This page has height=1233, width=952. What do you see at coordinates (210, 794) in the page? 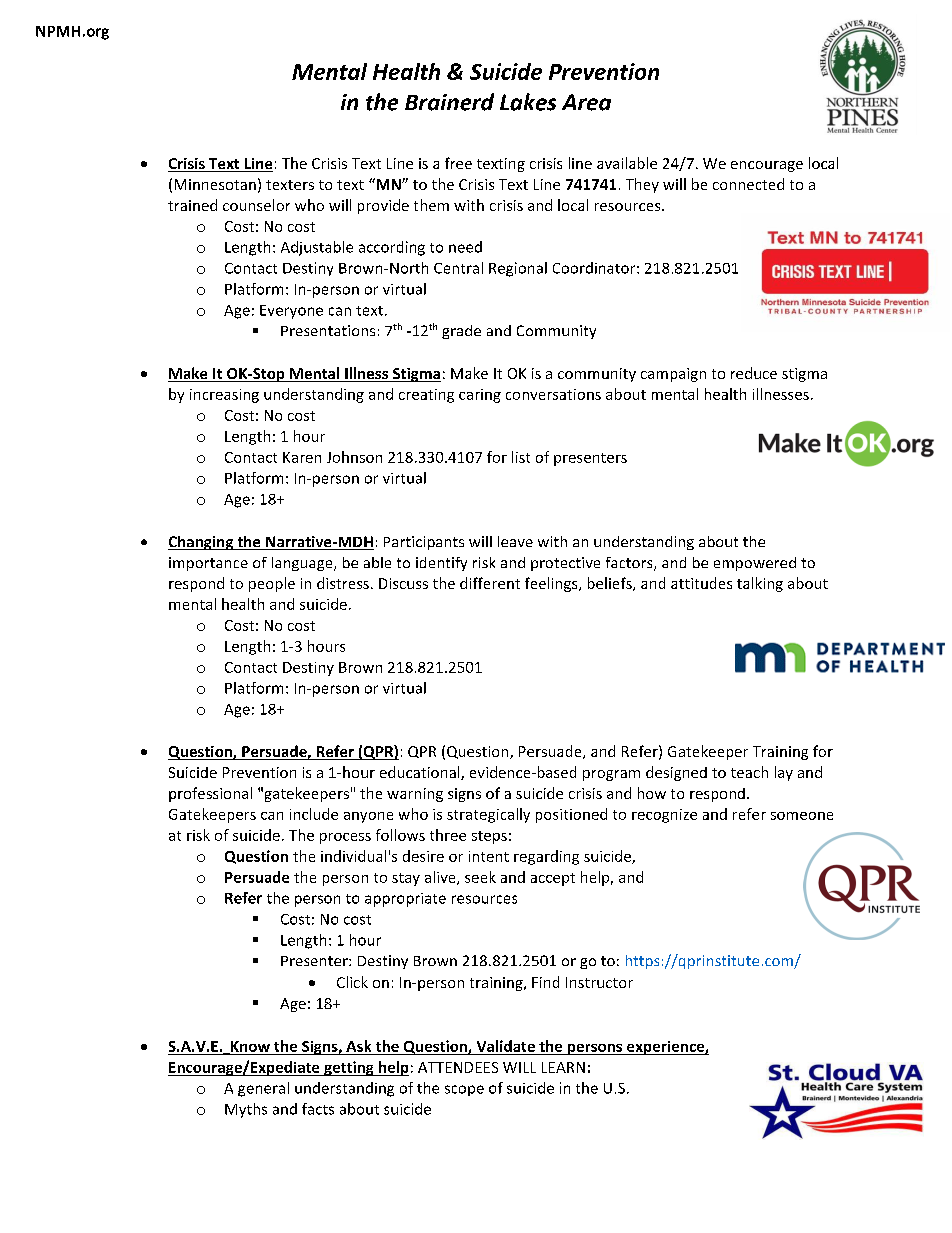
I see `professional` at bounding box center [210, 794].
